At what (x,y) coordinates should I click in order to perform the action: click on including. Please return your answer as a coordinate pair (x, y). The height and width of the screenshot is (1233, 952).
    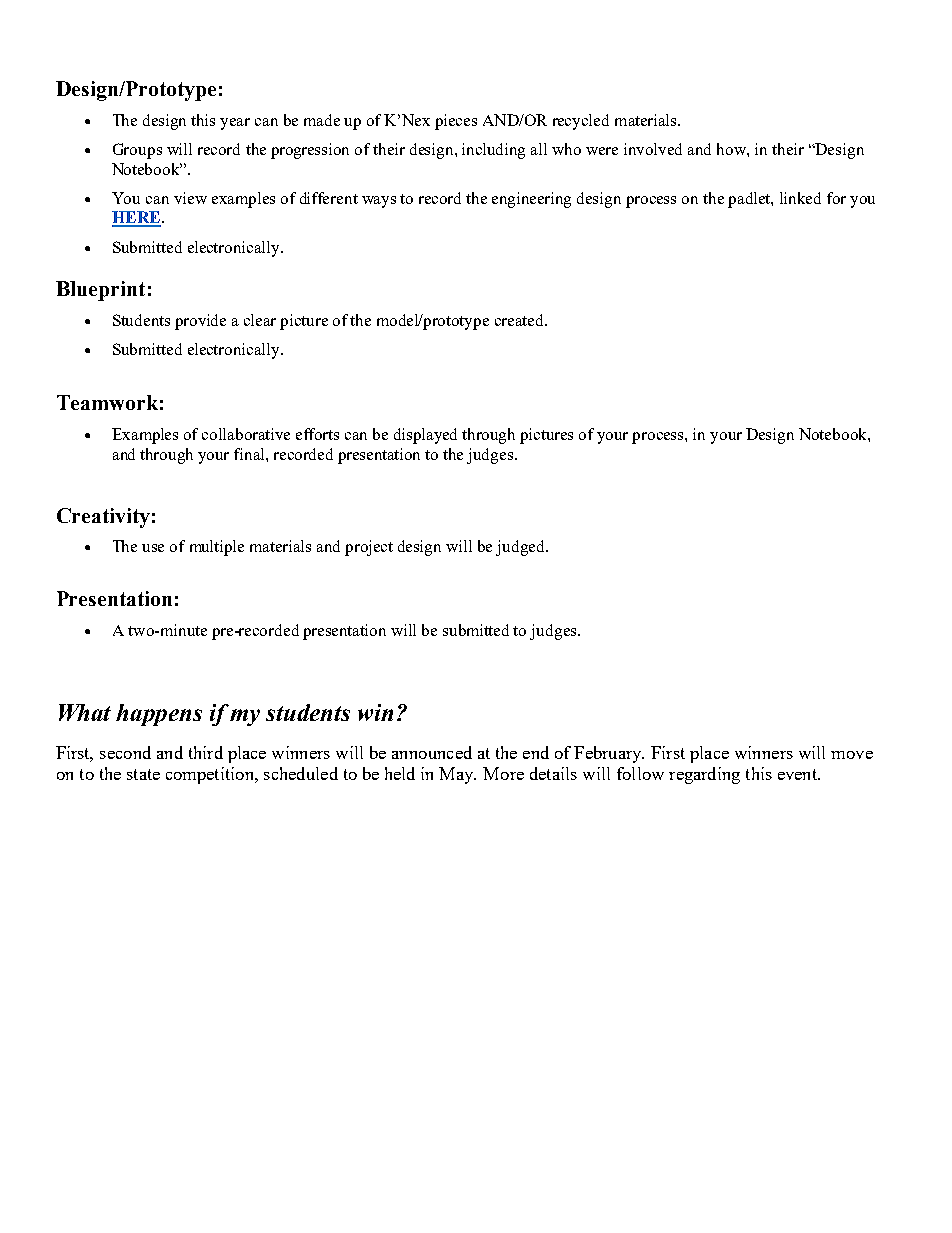
    Looking at the image, I should click on (493, 151).
